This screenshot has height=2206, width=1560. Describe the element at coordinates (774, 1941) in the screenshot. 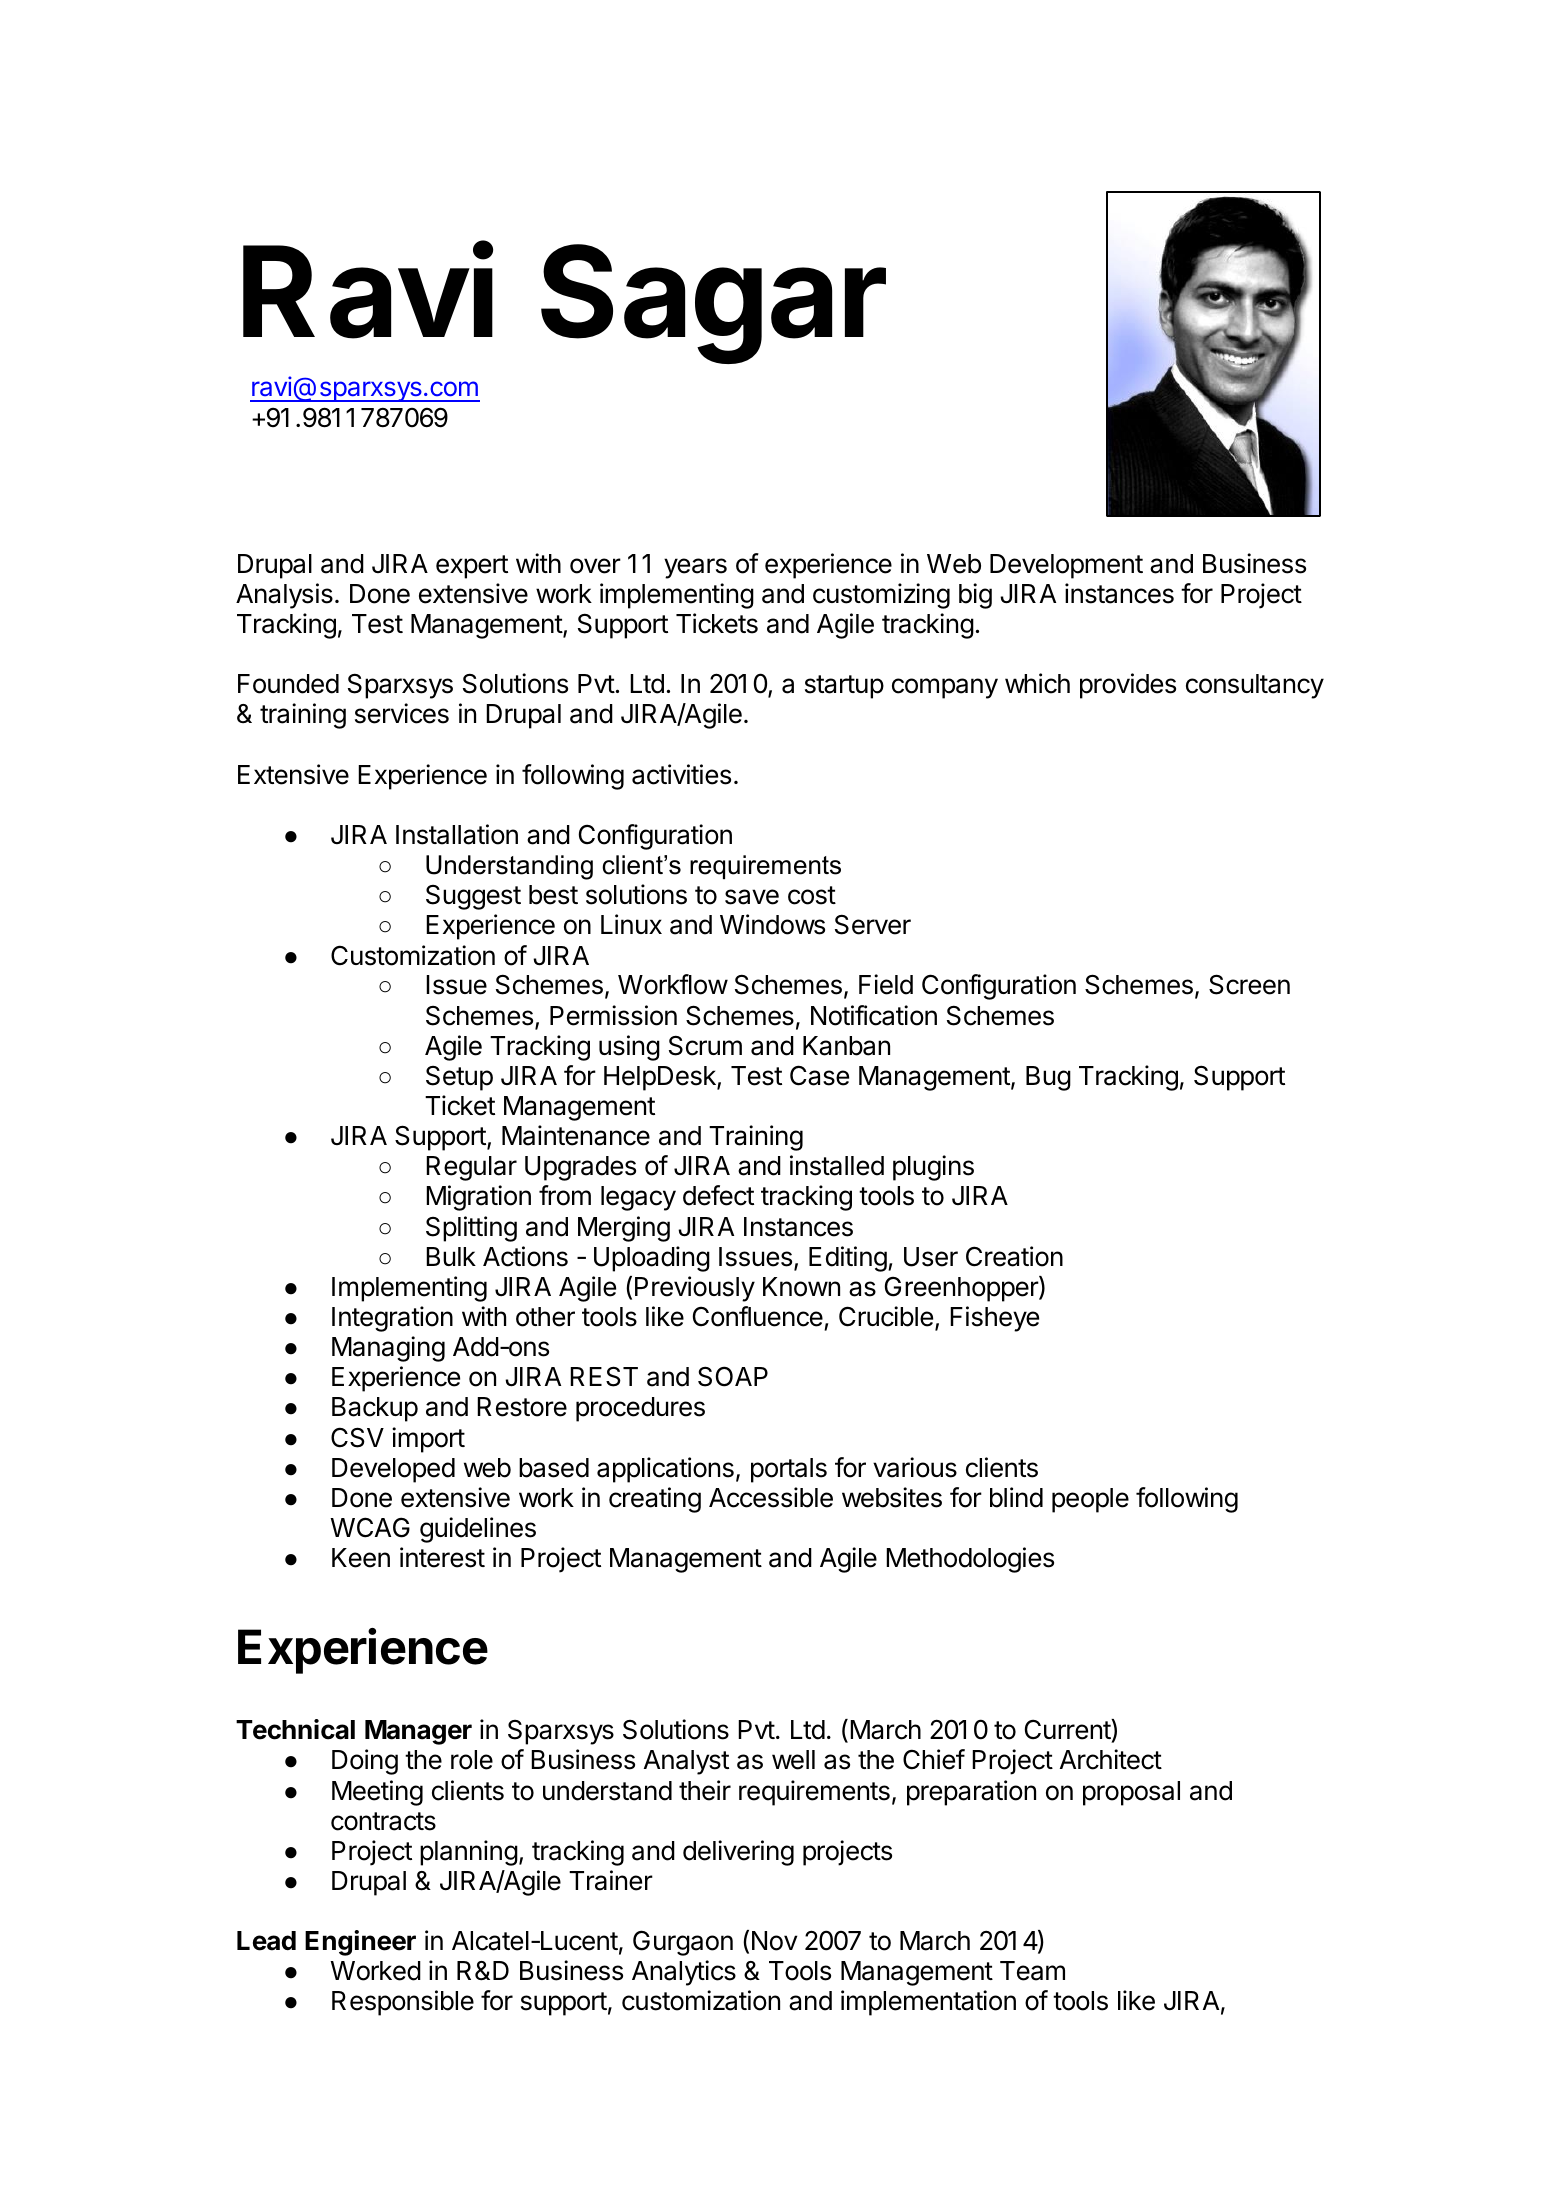

I see `Nov` at that location.
